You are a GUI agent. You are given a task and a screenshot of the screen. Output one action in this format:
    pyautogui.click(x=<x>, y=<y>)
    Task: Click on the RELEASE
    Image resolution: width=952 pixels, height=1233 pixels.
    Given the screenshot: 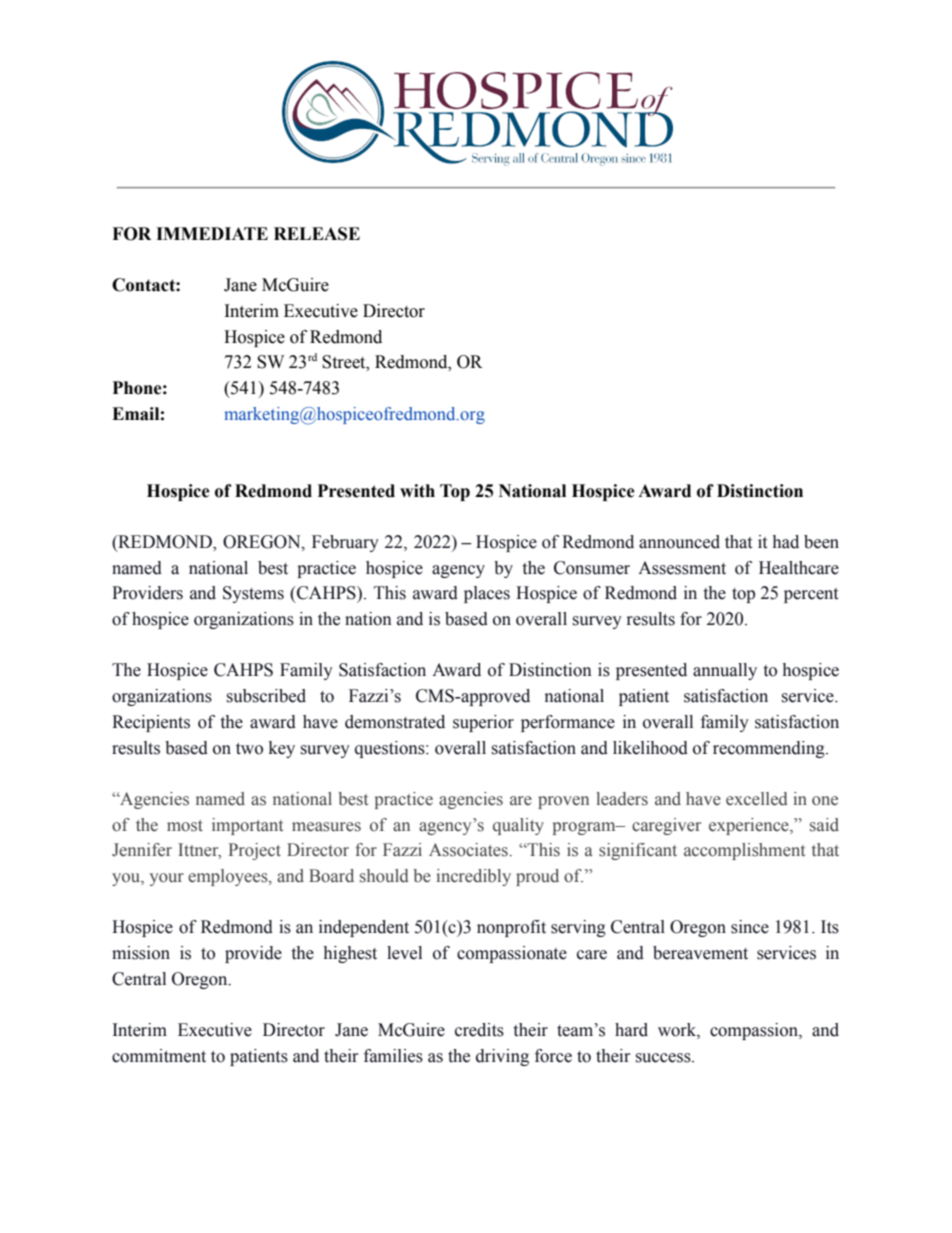 What is the action you would take?
    pyautogui.click(x=317, y=234)
